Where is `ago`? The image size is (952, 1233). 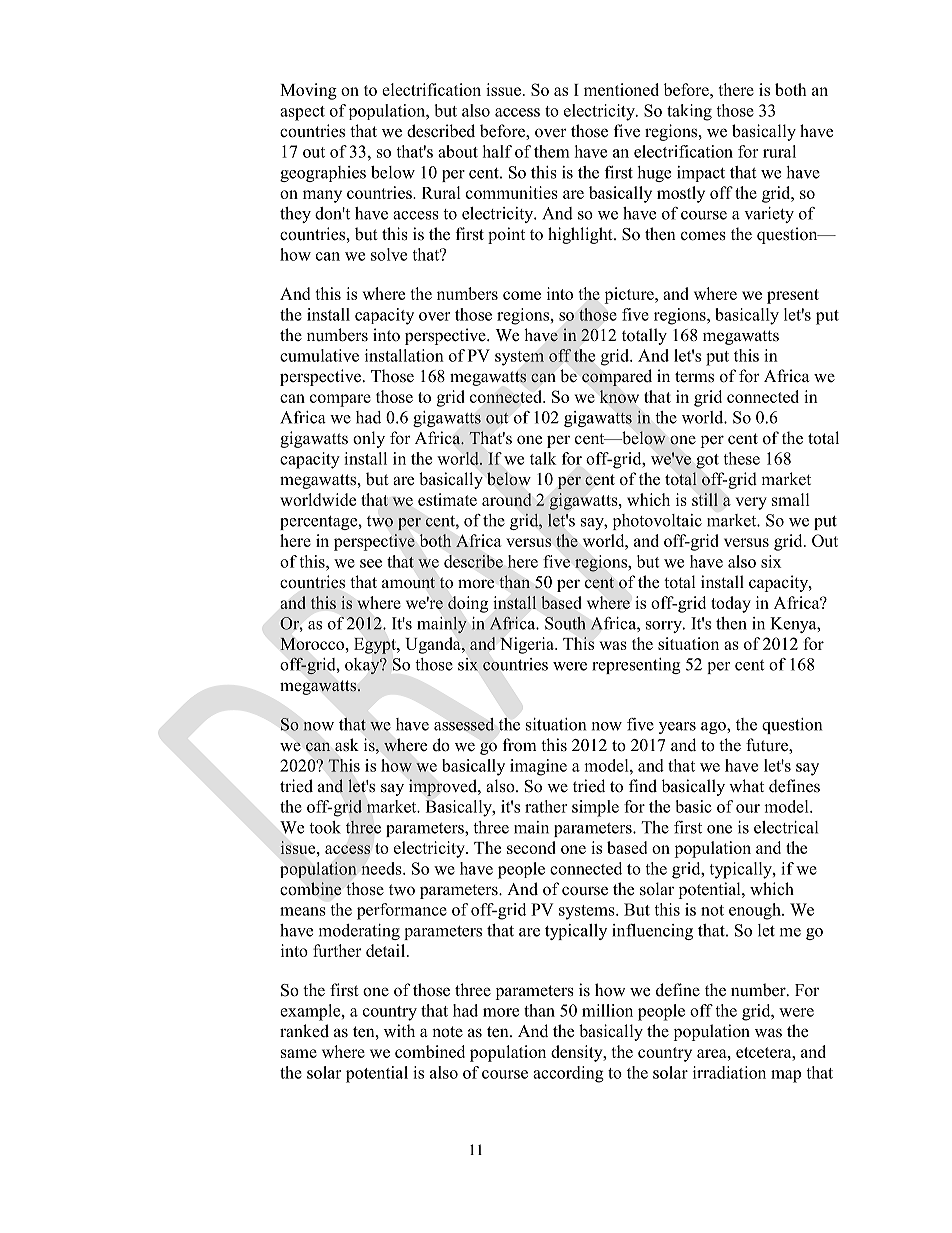 ago is located at coordinates (714, 728).
